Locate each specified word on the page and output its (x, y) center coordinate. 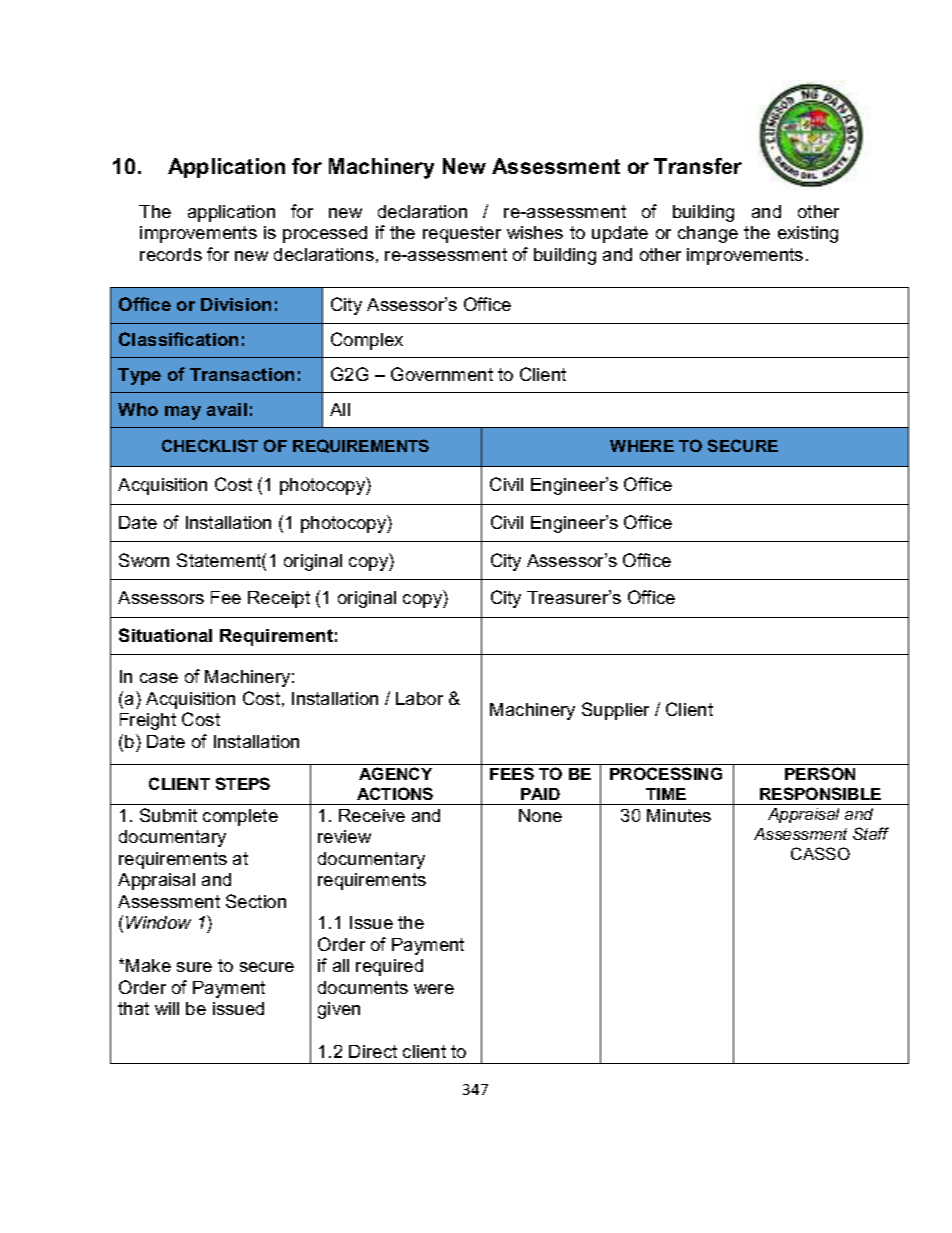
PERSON (820, 773)
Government (442, 374)
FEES (512, 773)
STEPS (243, 783)
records (171, 254)
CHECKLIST (210, 445)
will (167, 1008)
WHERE (642, 446)
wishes (535, 232)
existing (808, 234)
